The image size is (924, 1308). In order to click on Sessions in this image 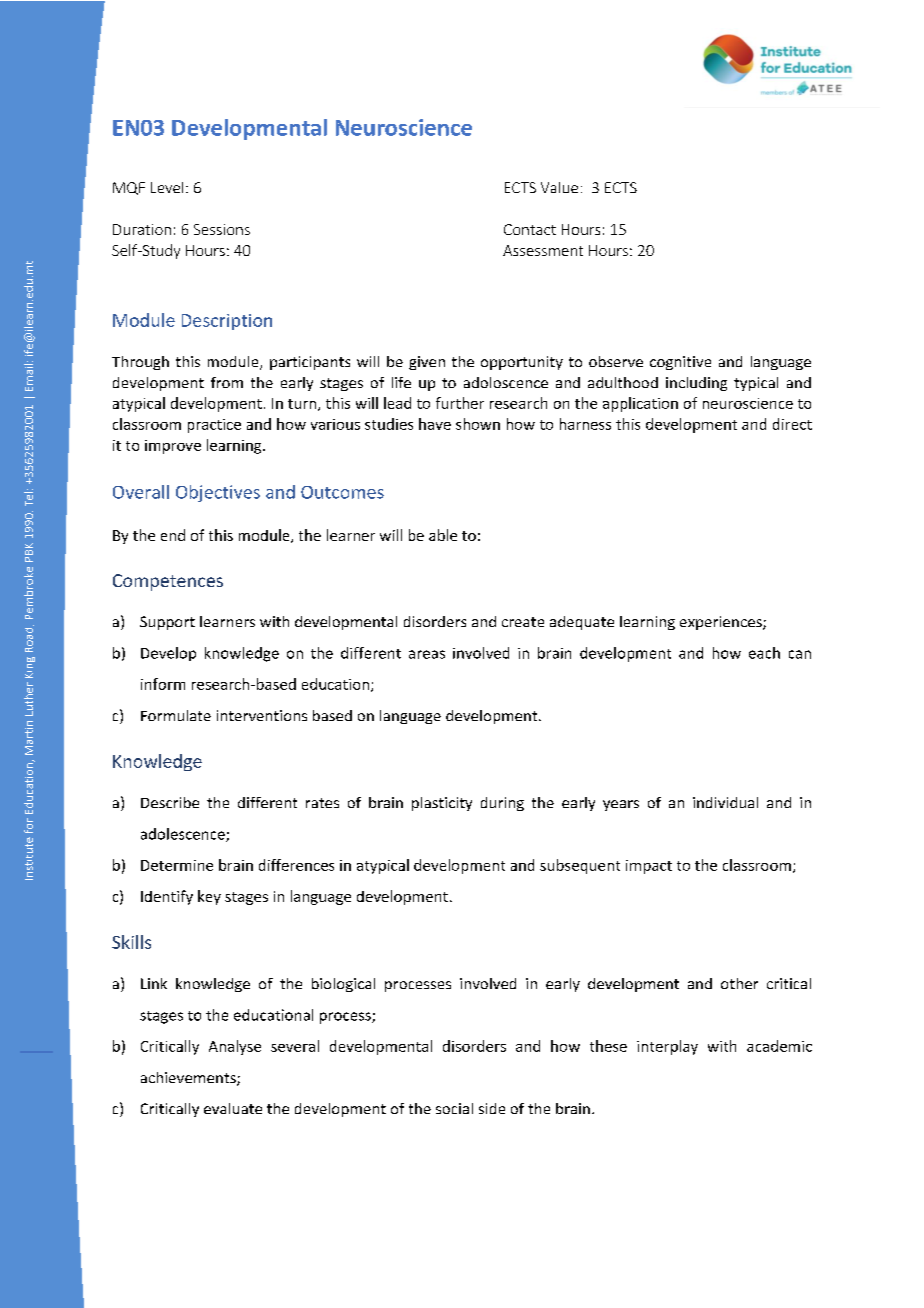, I will do `click(222, 229)`.
